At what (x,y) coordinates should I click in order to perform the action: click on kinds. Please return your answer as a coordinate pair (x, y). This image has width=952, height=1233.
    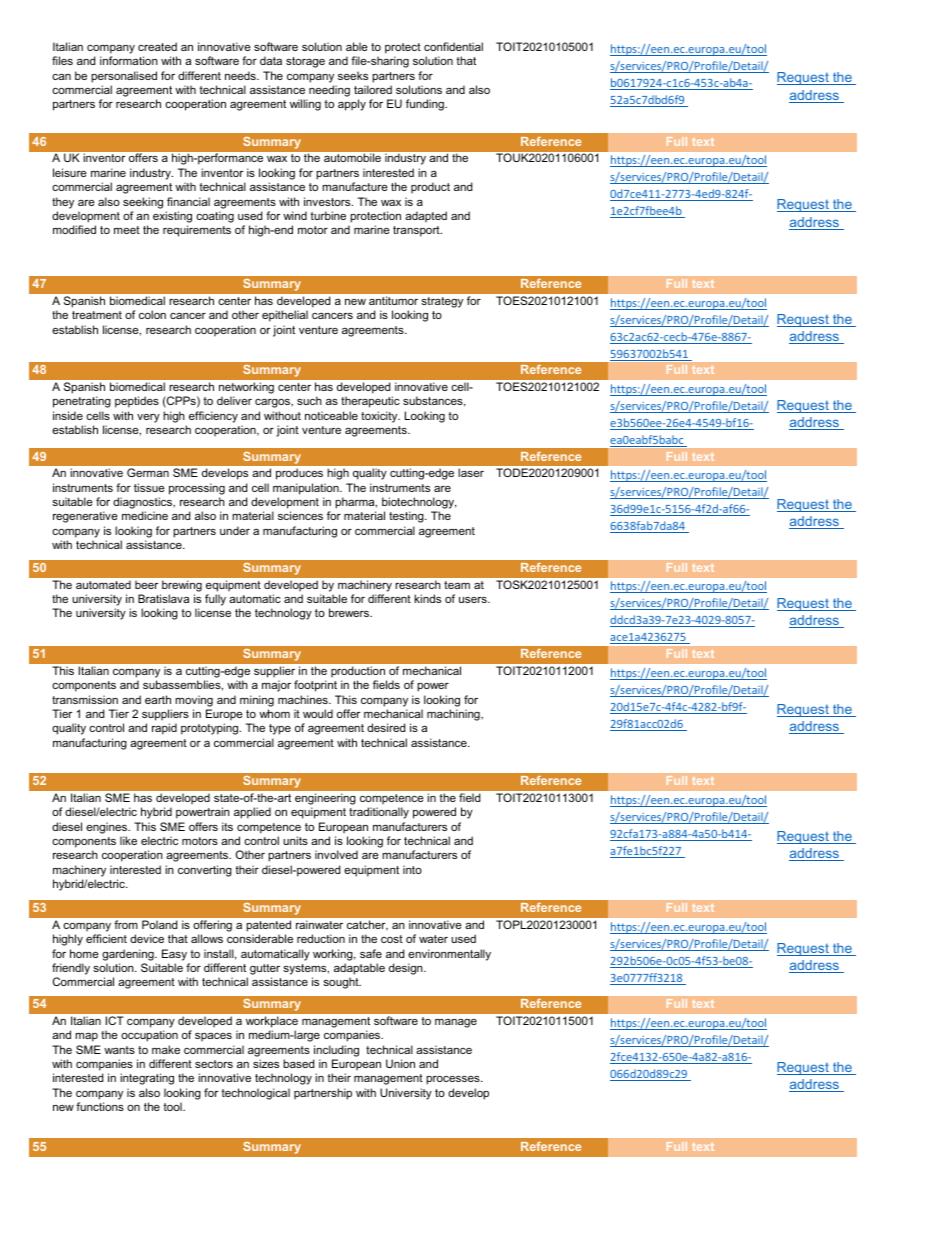
    Looking at the image, I should click on (427, 598).
